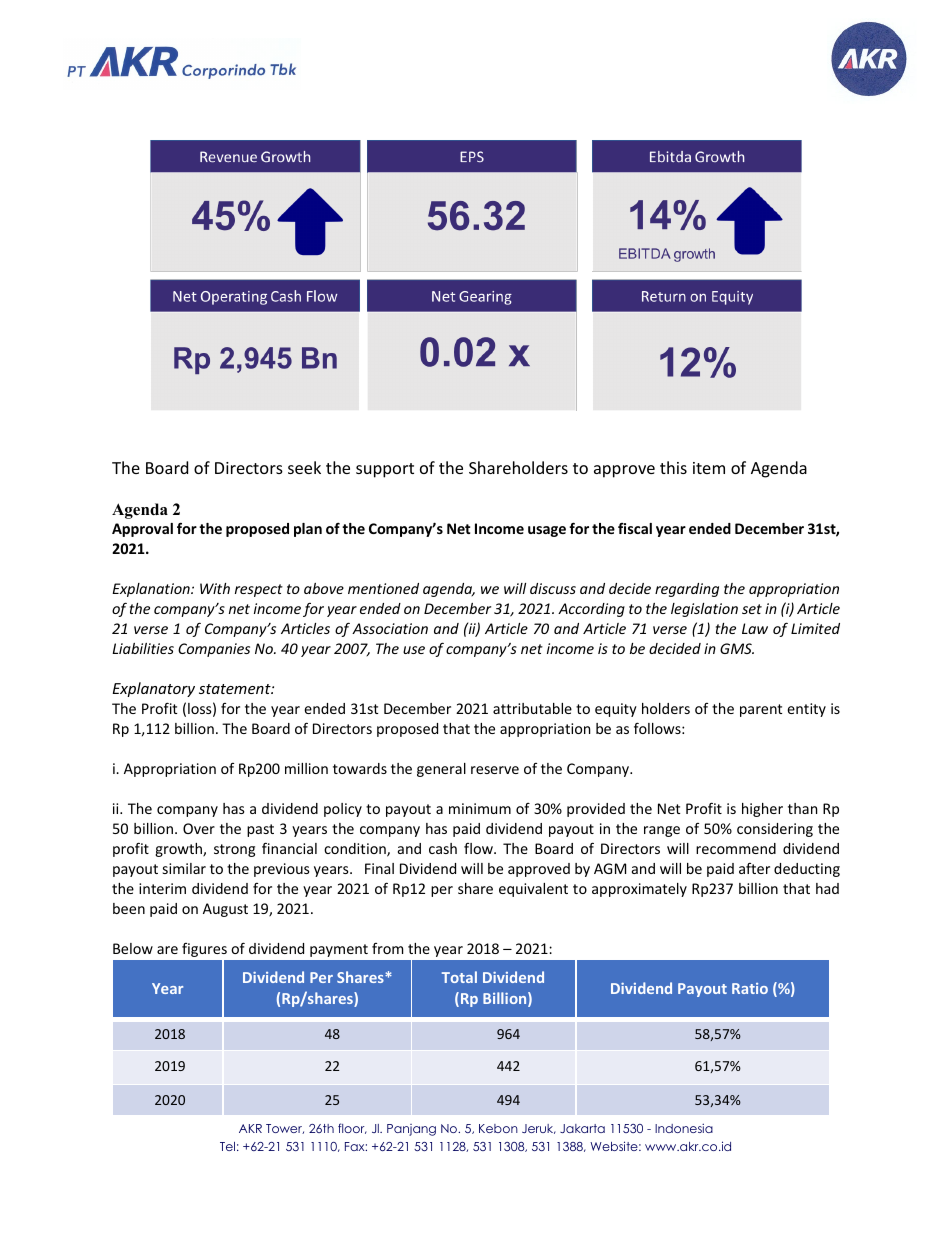 Image resolution: width=952 pixels, height=1233 pixels. I want to click on Jakarta, so click(582, 1128).
